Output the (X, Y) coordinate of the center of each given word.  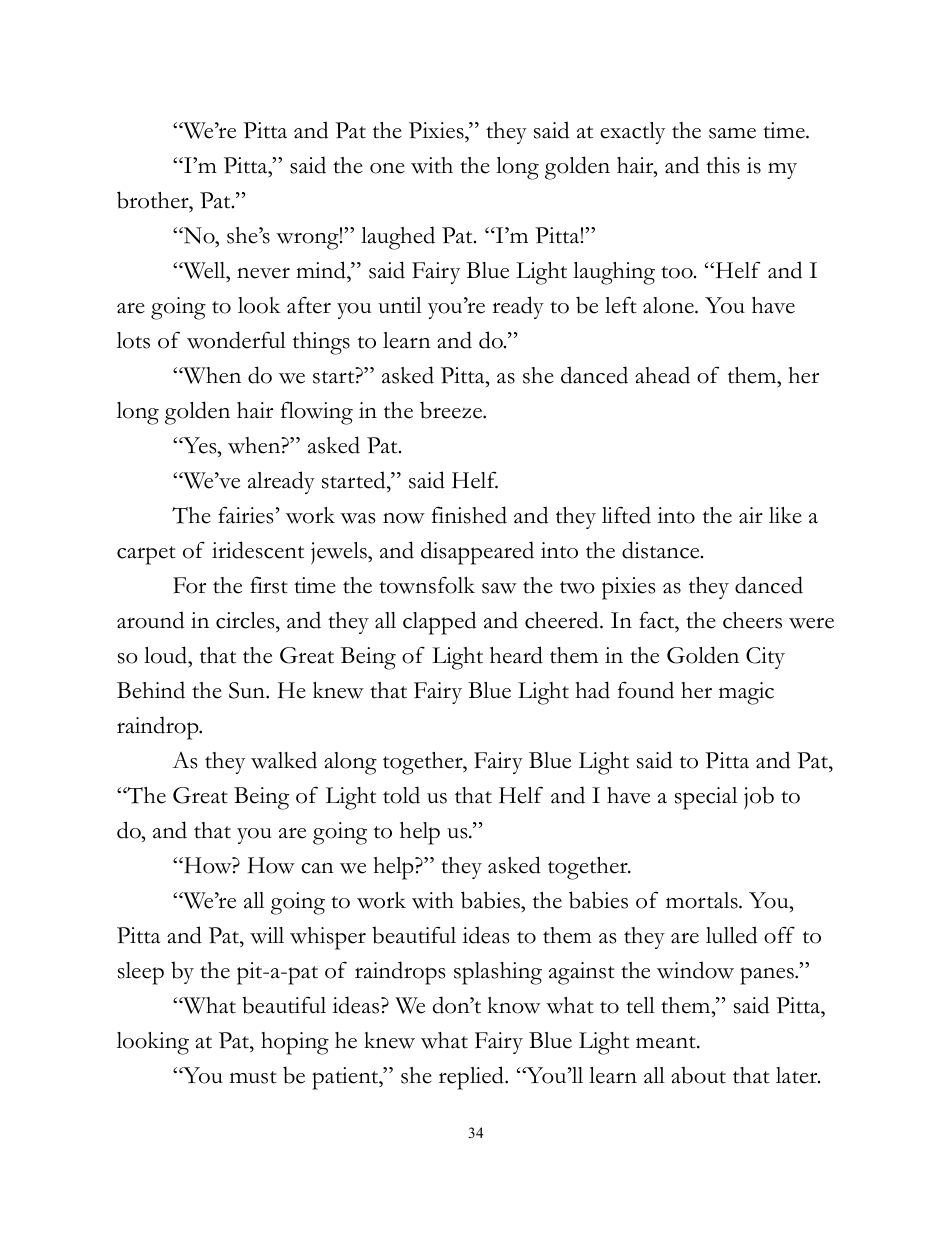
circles (246, 620)
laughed (398, 238)
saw (499, 588)
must (253, 1077)
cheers (752, 620)
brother (154, 200)
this (723, 165)
